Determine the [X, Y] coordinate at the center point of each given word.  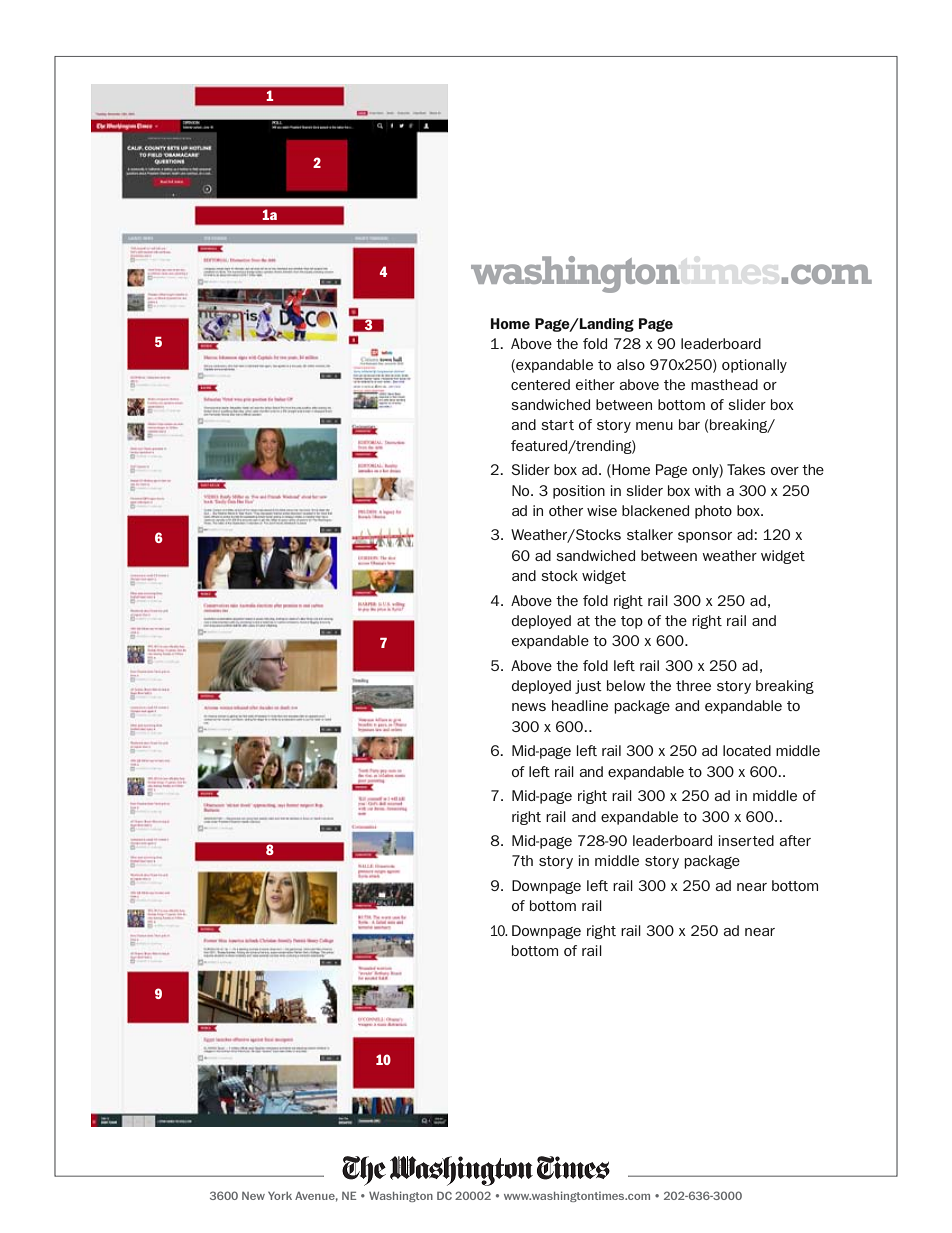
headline [580, 705]
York [280, 1196]
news [529, 707]
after [795, 840]
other [566, 510]
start [557, 425]
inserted [746, 840]
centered [540, 384]
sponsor [705, 537]
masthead [724, 384]
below [626, 685]
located [747, 750]
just [588, 687]
